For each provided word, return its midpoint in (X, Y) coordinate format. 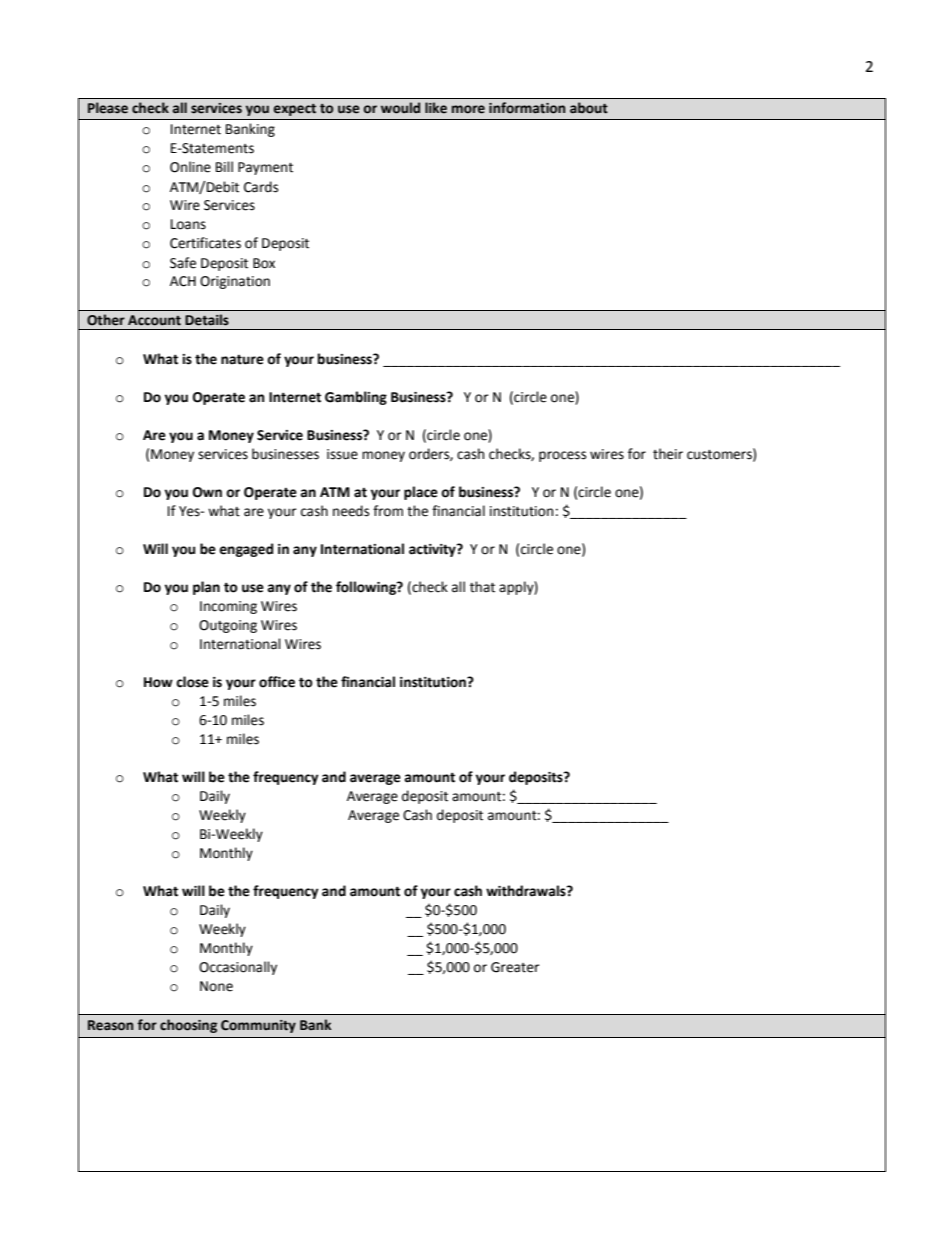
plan (206, 588)
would (400, 108)
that (482, 587)
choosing (188, 1026)
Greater (515, 967)
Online (190, 167)
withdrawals (527, 891)
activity (433, 550)
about (589, 108)
